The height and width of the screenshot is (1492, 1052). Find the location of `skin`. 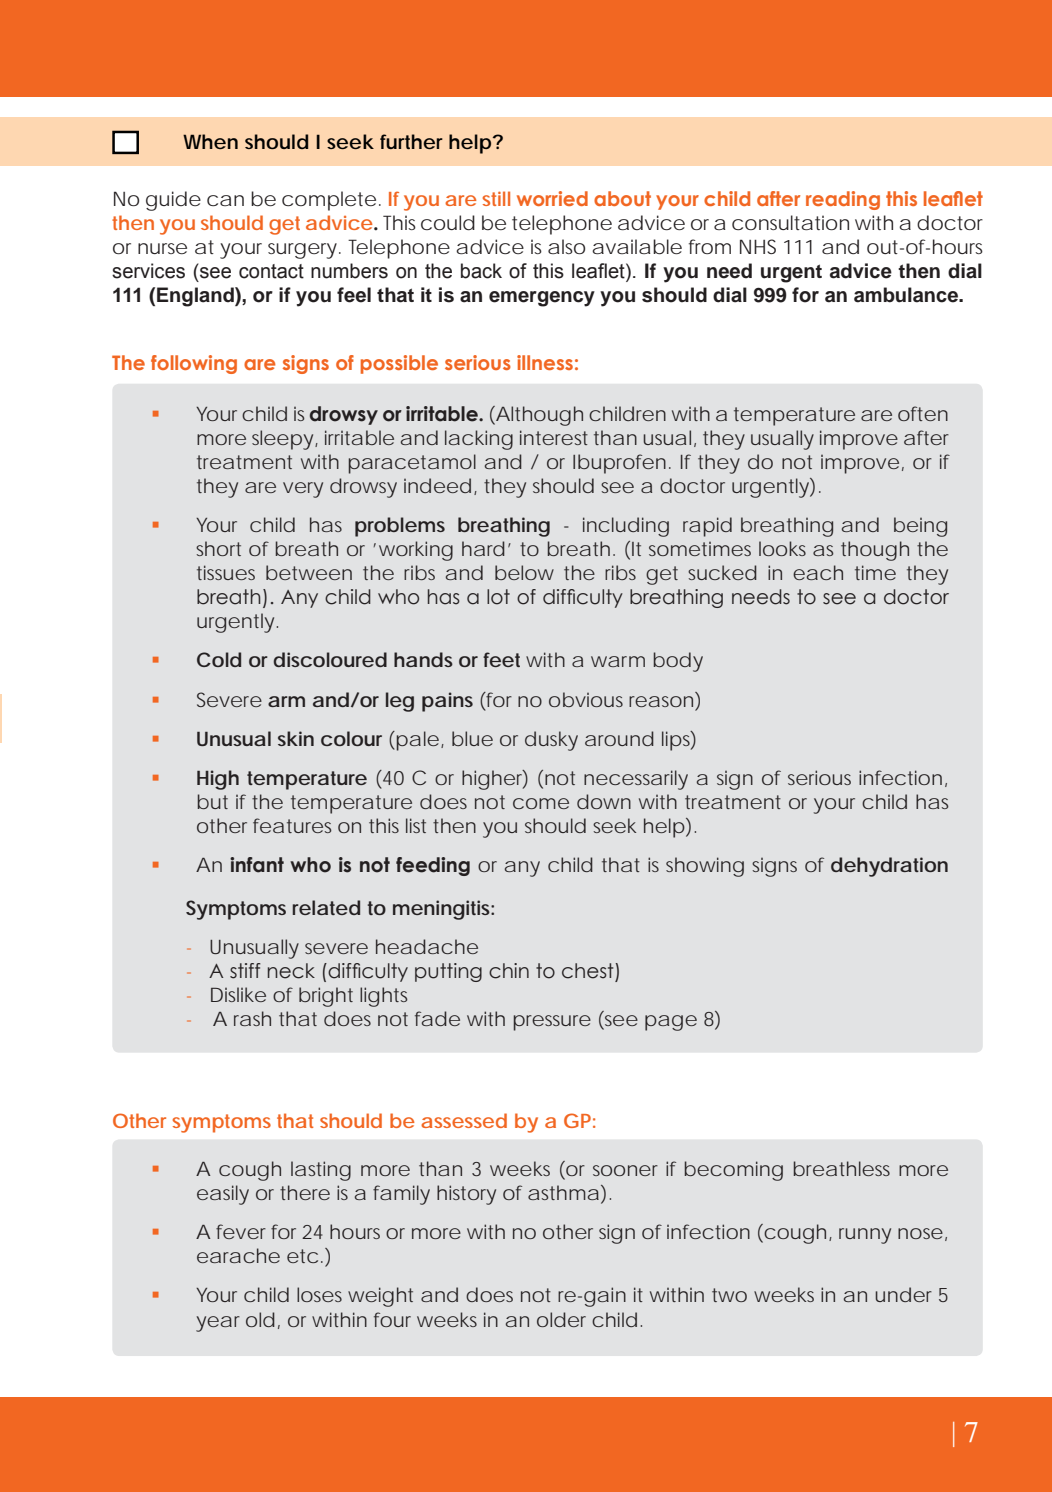

skin is located at coordinates (296, 738).
